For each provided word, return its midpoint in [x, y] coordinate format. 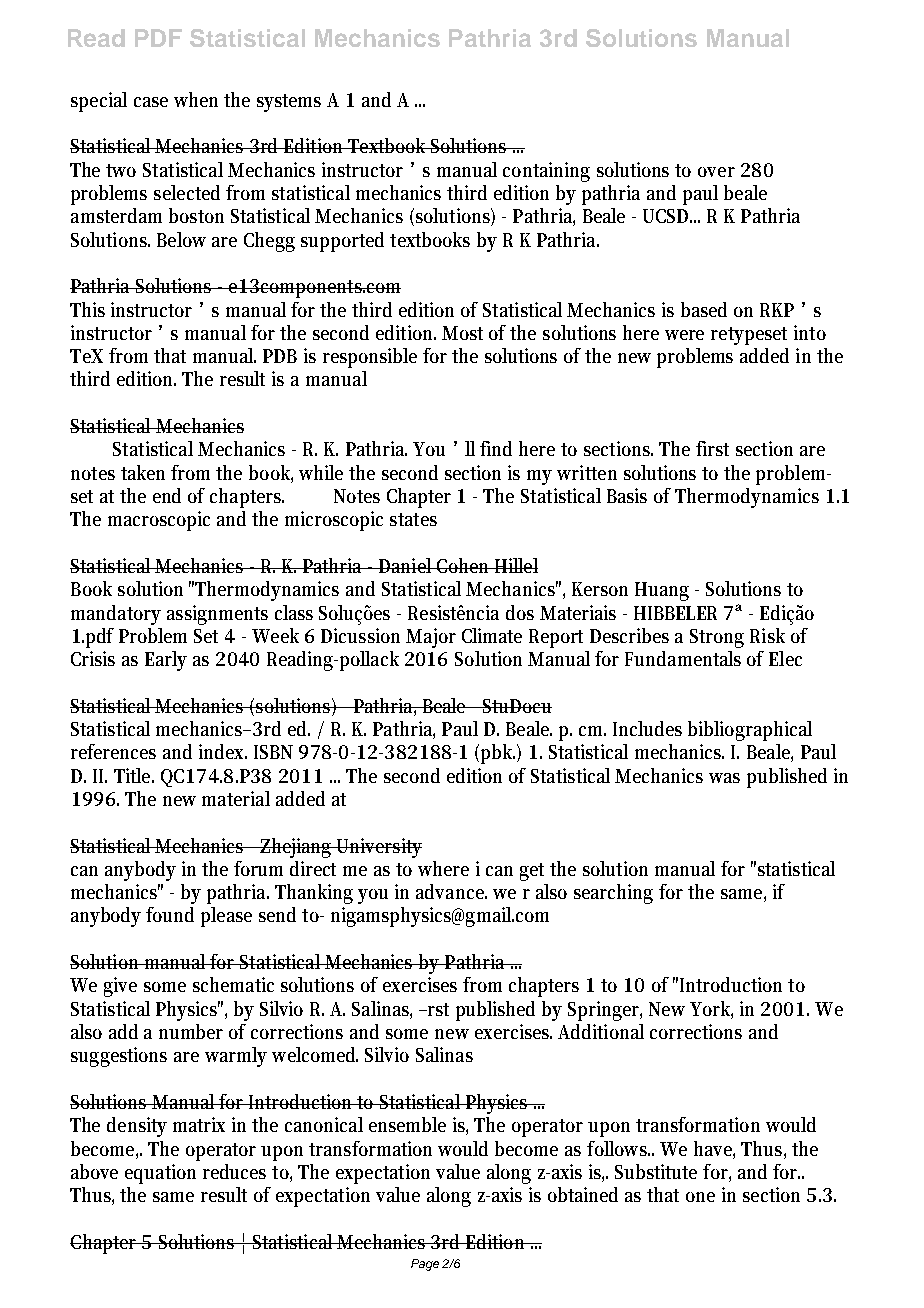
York [711, 1009]
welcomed [315, 1054]
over [716, 172]
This [87, 309]
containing [546, 172]
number [191, 1031]
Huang [662, 591]
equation [160, 1174]
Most [462, 333]
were [684, 335]
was [724, 778]
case [151, 102]
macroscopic [159, 521]
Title [134, 775]
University [378, 848]
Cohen [464, 565]
